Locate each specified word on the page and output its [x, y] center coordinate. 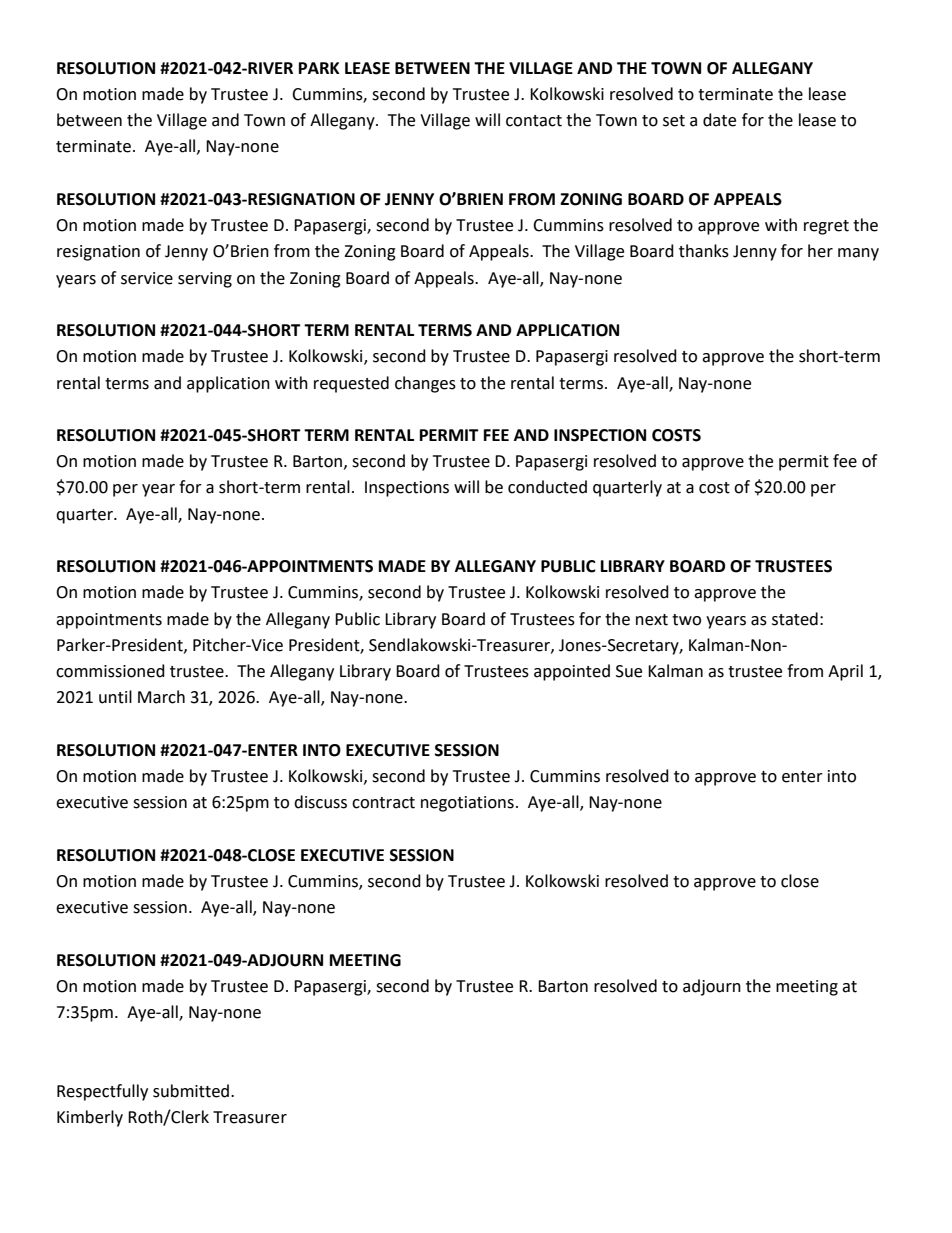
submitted [191, 1091]
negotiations [467, 804]
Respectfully [102, 1092]
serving [205, 280]
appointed [572, 672]
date [719, 120]
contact [534, 121]
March [161, 697]
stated [795, 619]
